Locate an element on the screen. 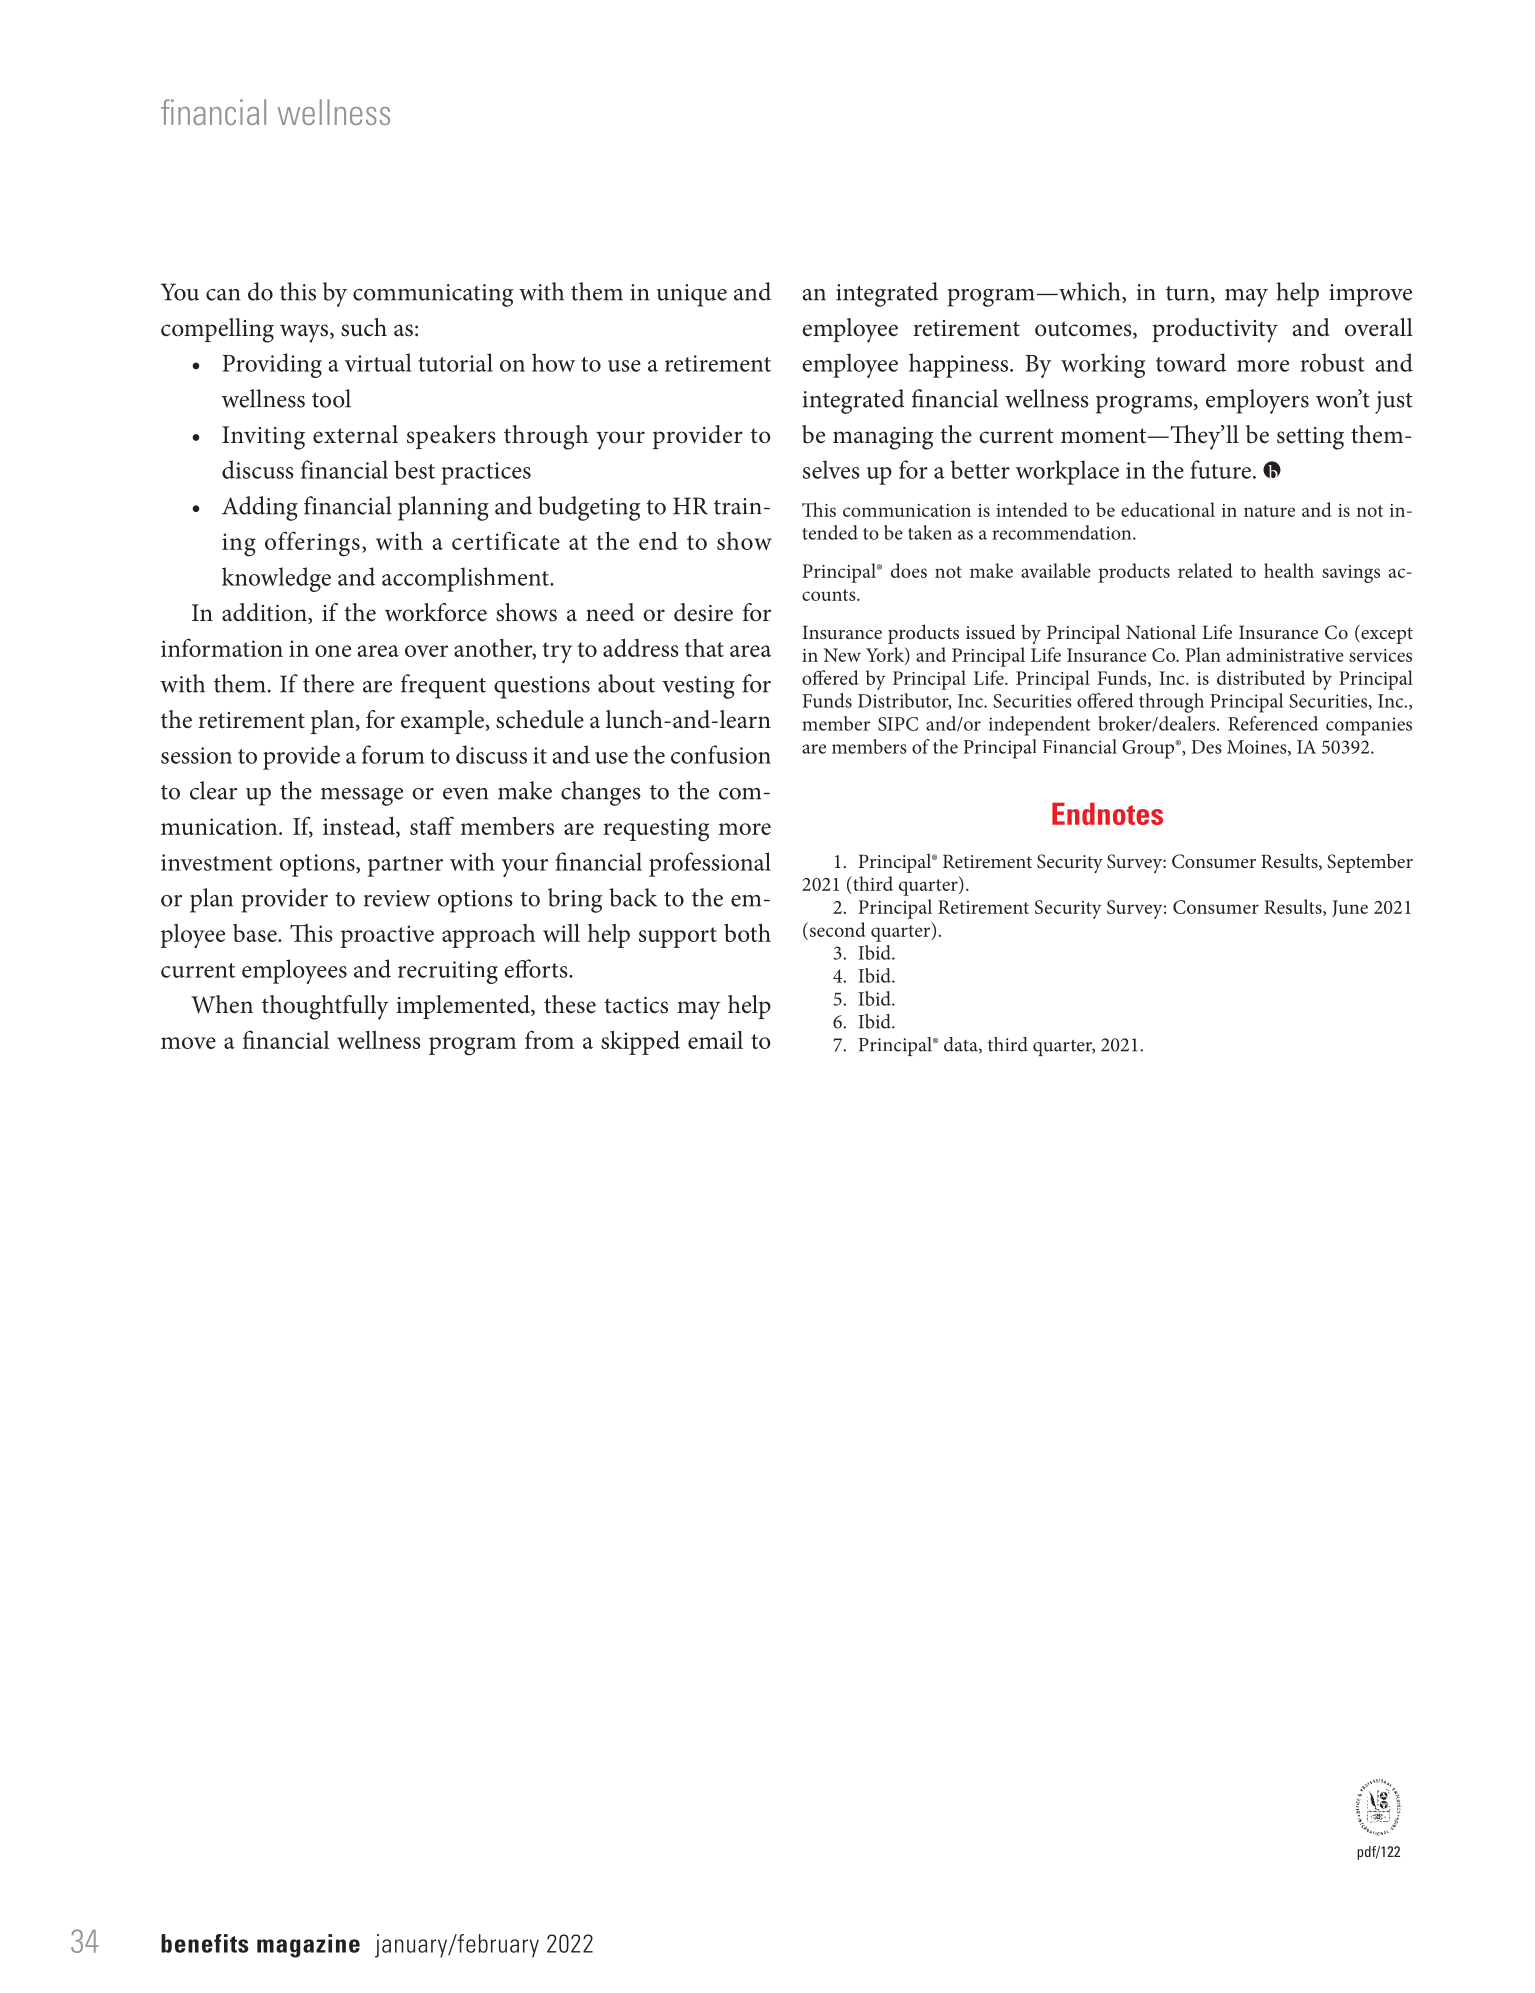 The width and height of the screenshot is (1535, 1993). unique is located at coordinates (692, 295).
